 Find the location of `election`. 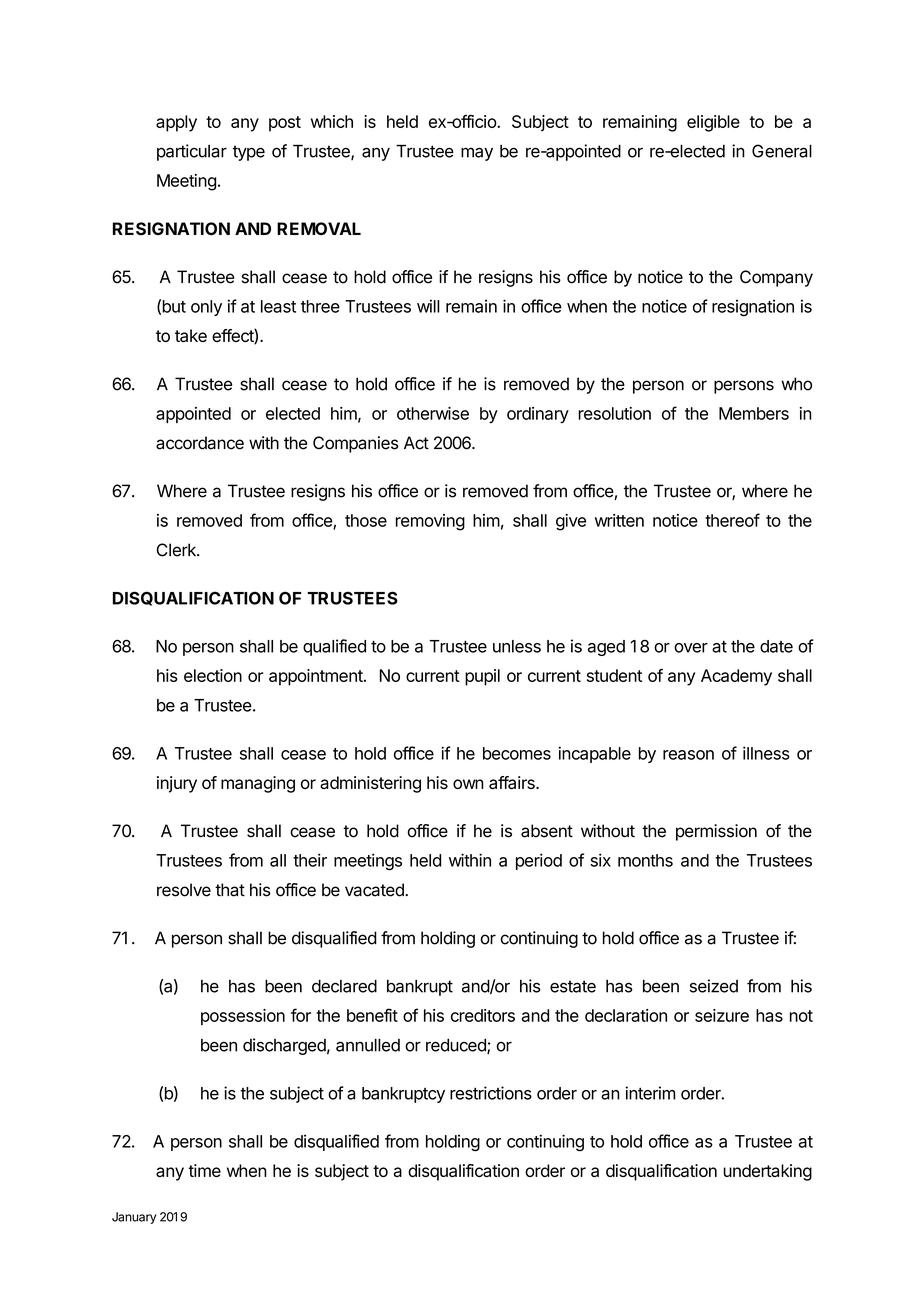

election is located at coordinates (213, 675).
